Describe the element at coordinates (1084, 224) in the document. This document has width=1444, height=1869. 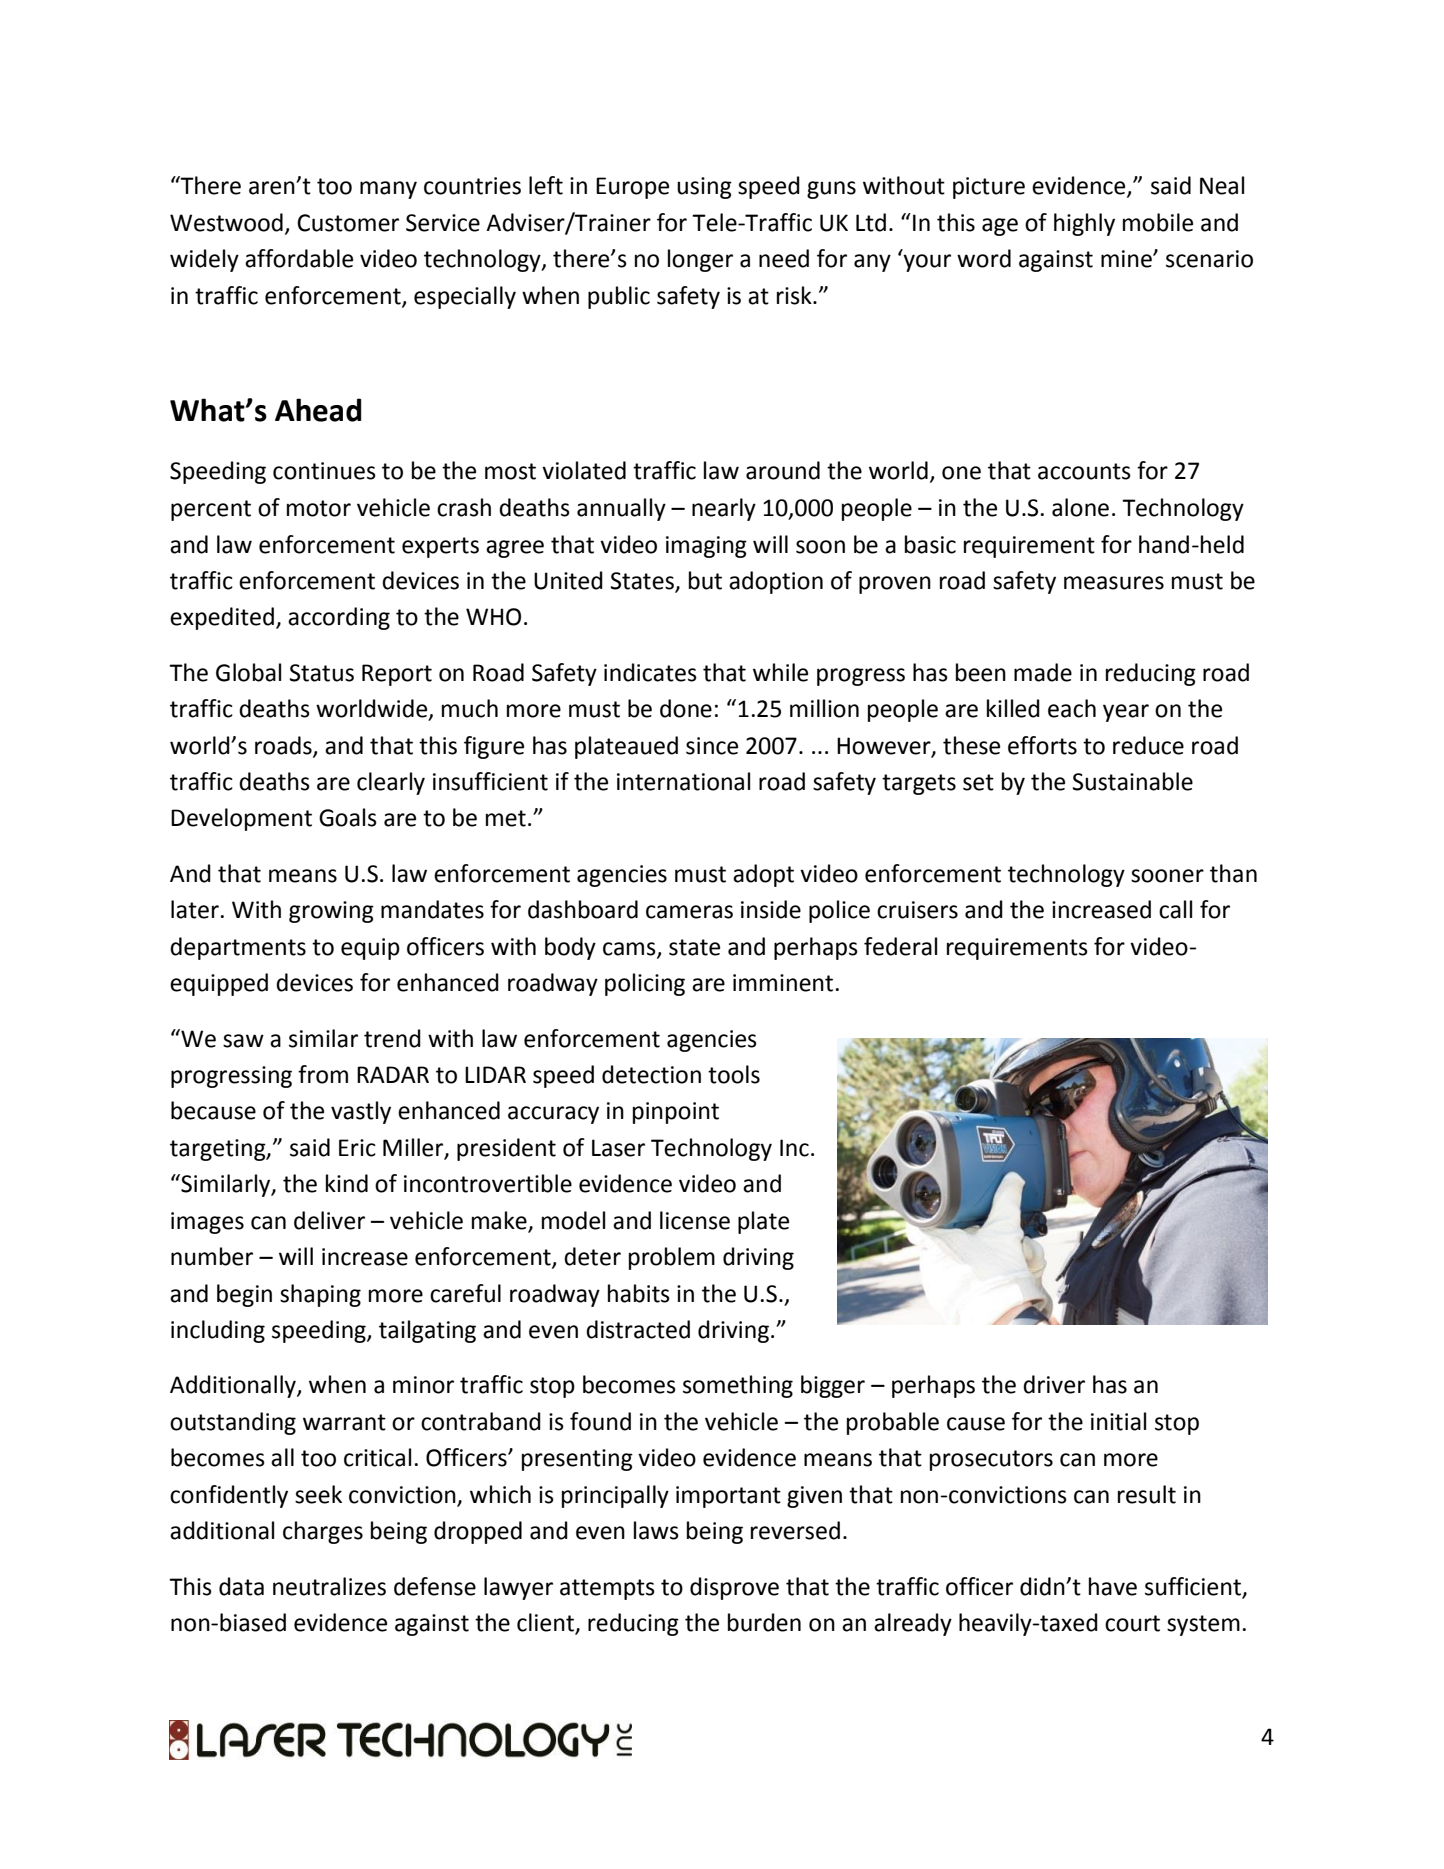
I see `highly` at that location.
